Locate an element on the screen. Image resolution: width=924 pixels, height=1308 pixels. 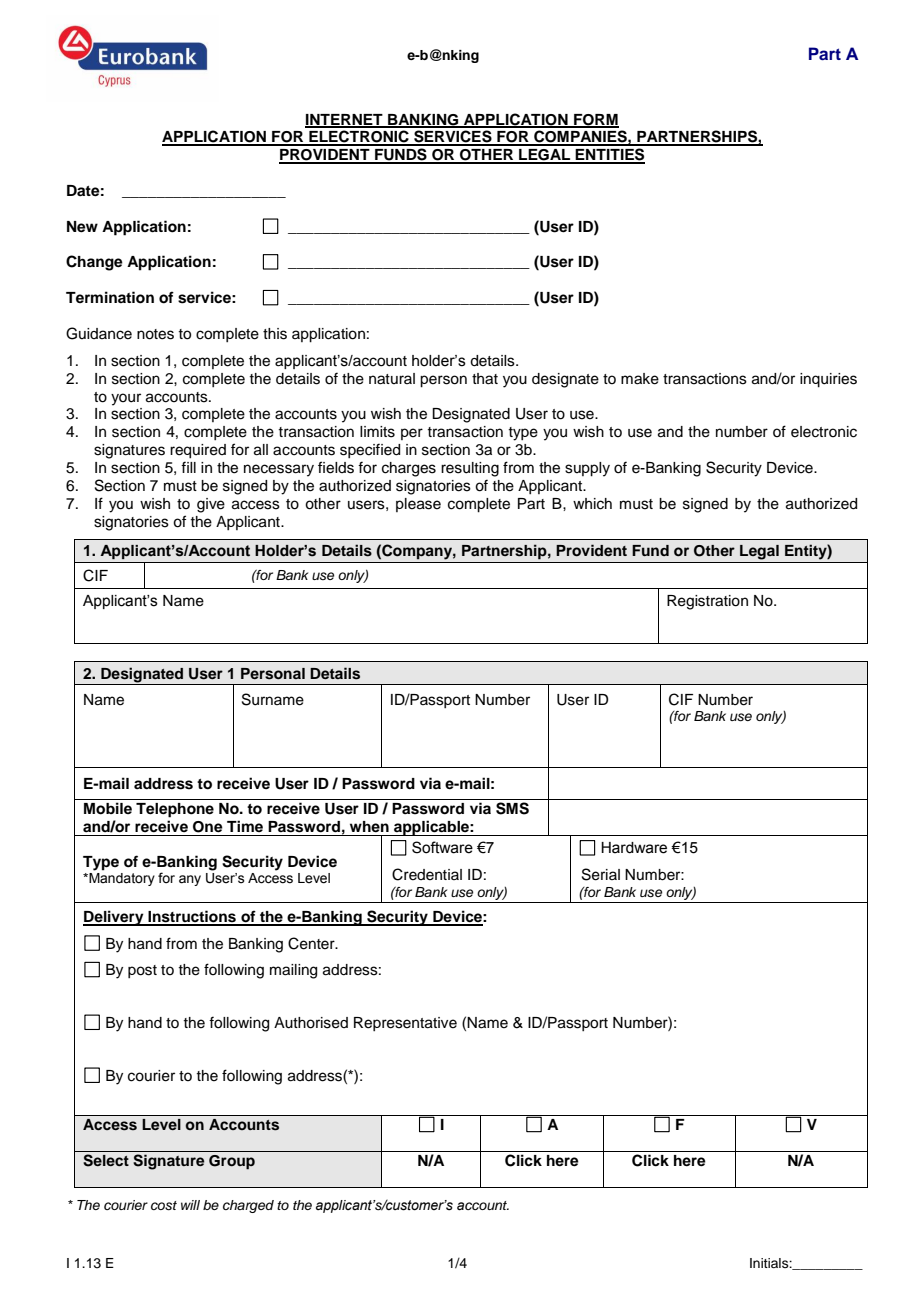
Registration is located at coordinates (707, 602).
